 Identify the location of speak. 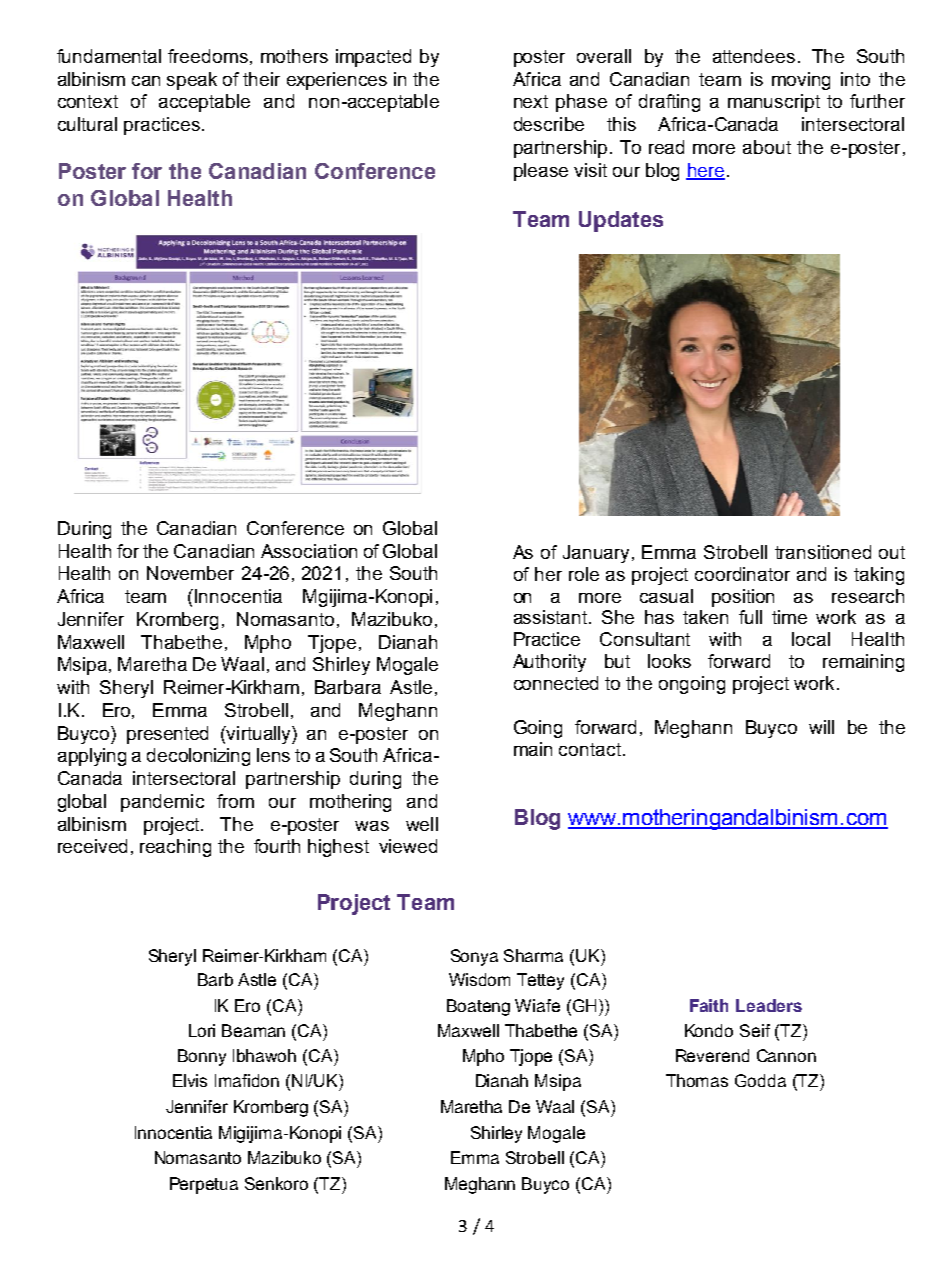
(192, 81).
